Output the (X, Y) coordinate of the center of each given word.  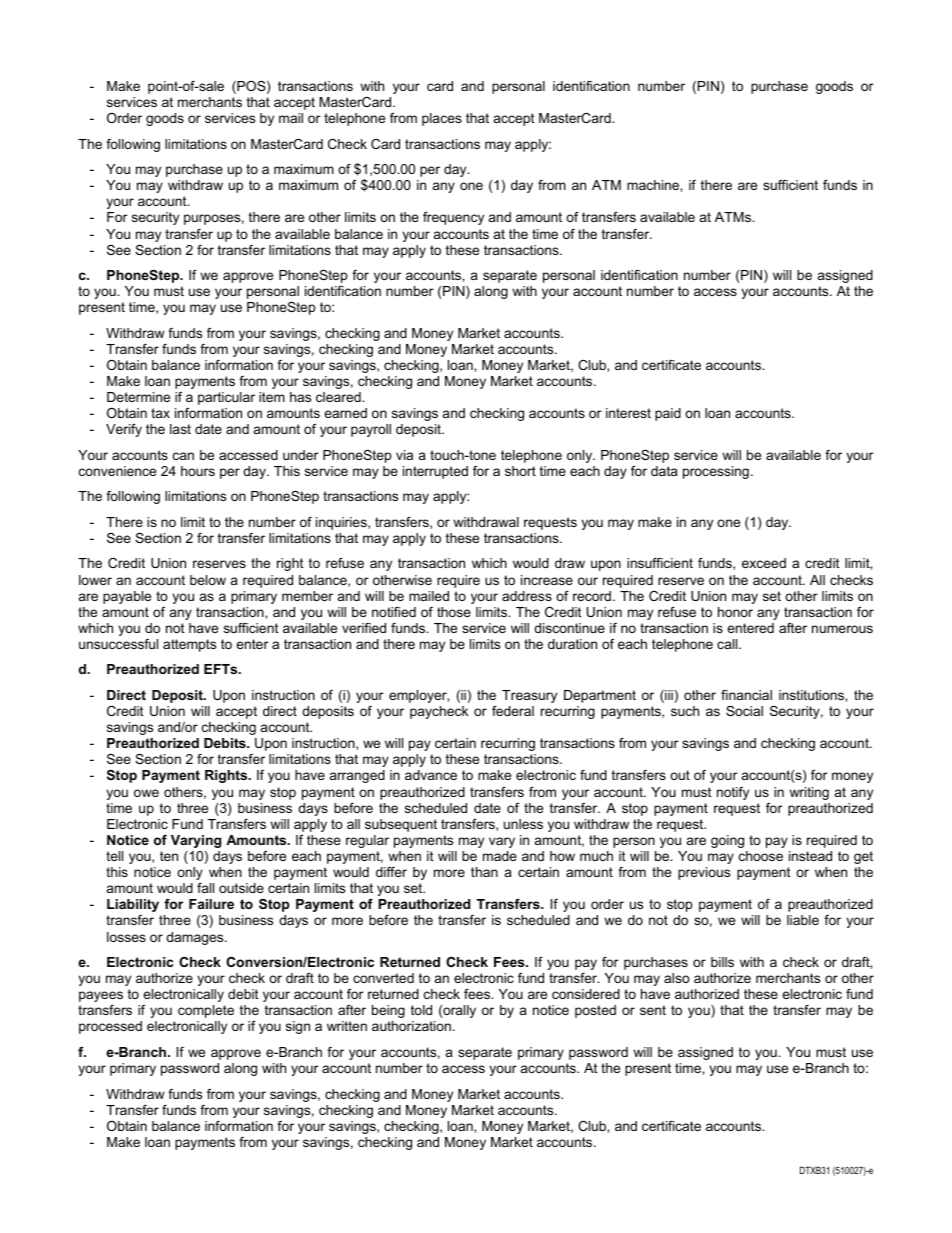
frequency (453, 218)
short (520, 471)
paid (668, 414)
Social (744, 711)
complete (206, 1011)
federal (513, 711)
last (180, 429)
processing (716, 472)
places (442, 119)
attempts (189, 645)
